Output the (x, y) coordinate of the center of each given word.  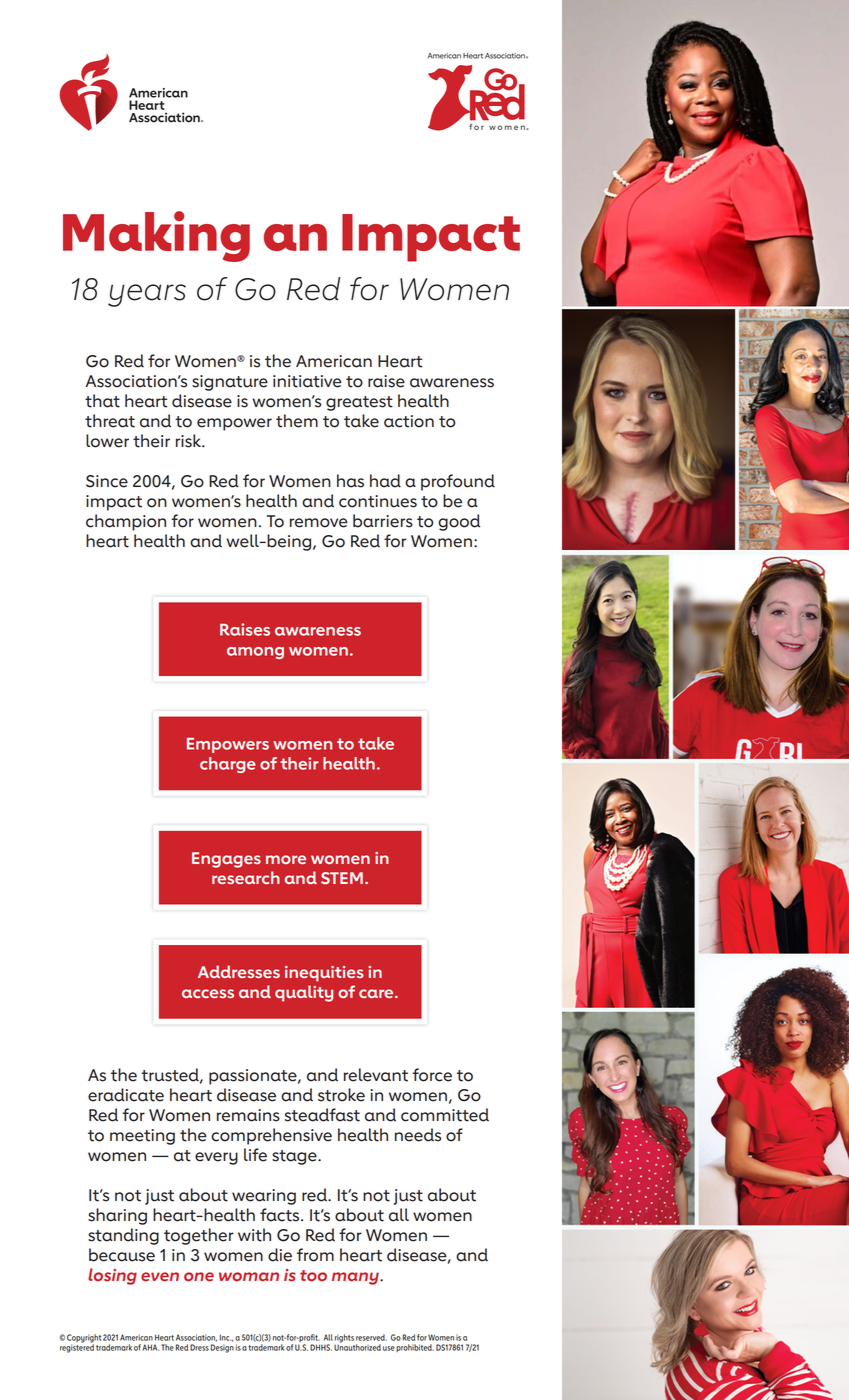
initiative (307, 381)
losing (112, 1276)
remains (248, 1115)
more (286, 859)
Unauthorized (357, 1346)
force (432, 1075)
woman (249, 1276)
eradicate (126, 1095)
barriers (383, 521)
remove (319, 523)
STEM (342, 878)
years (147, 295)
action (409, 421)
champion (126, 522)
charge (228, 765)
